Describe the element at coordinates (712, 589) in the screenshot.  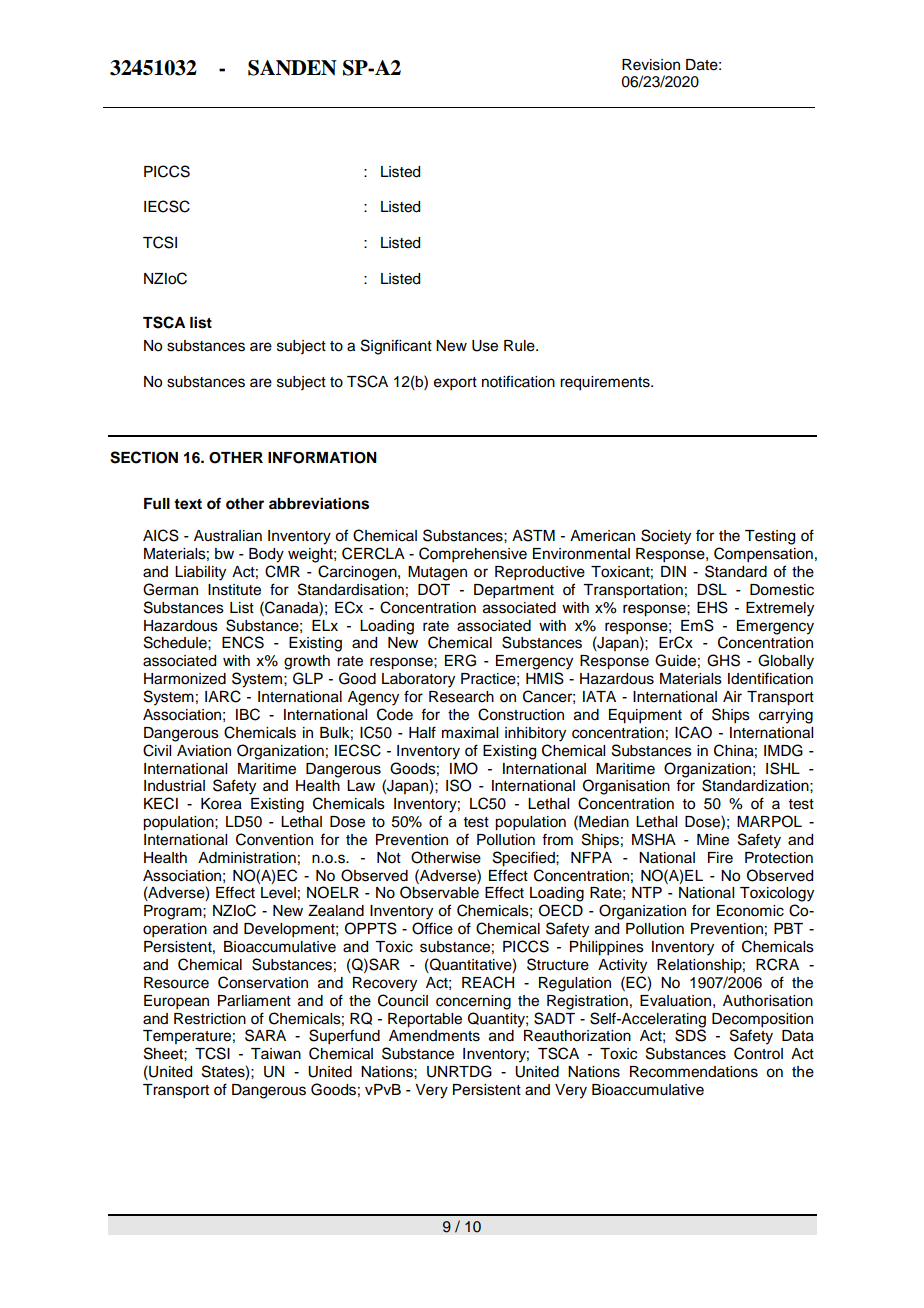
I see `DSL` at that location.
